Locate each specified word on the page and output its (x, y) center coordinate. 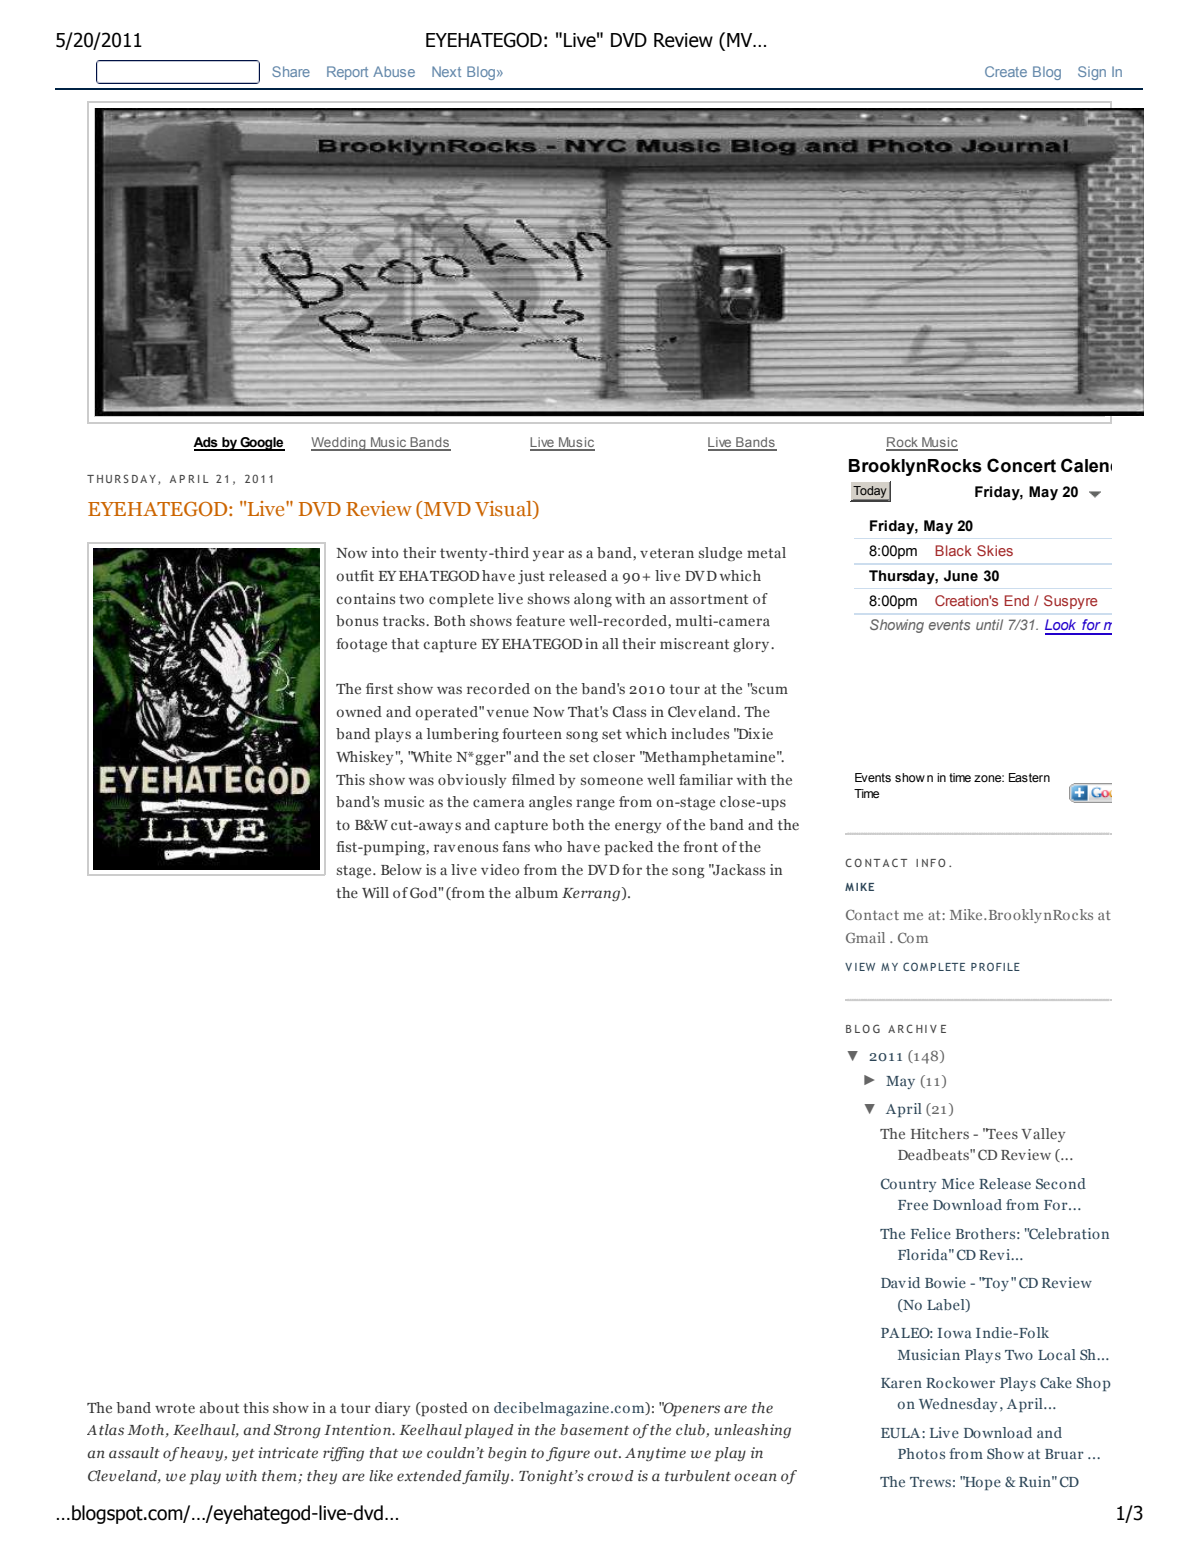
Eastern (1029, 777)
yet (243, 1455)
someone (612, 781)
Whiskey (365, 758)
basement (594, 1429)
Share (291, 71)
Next (446, 71)
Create (1006, 71)
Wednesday (958, 1405)
